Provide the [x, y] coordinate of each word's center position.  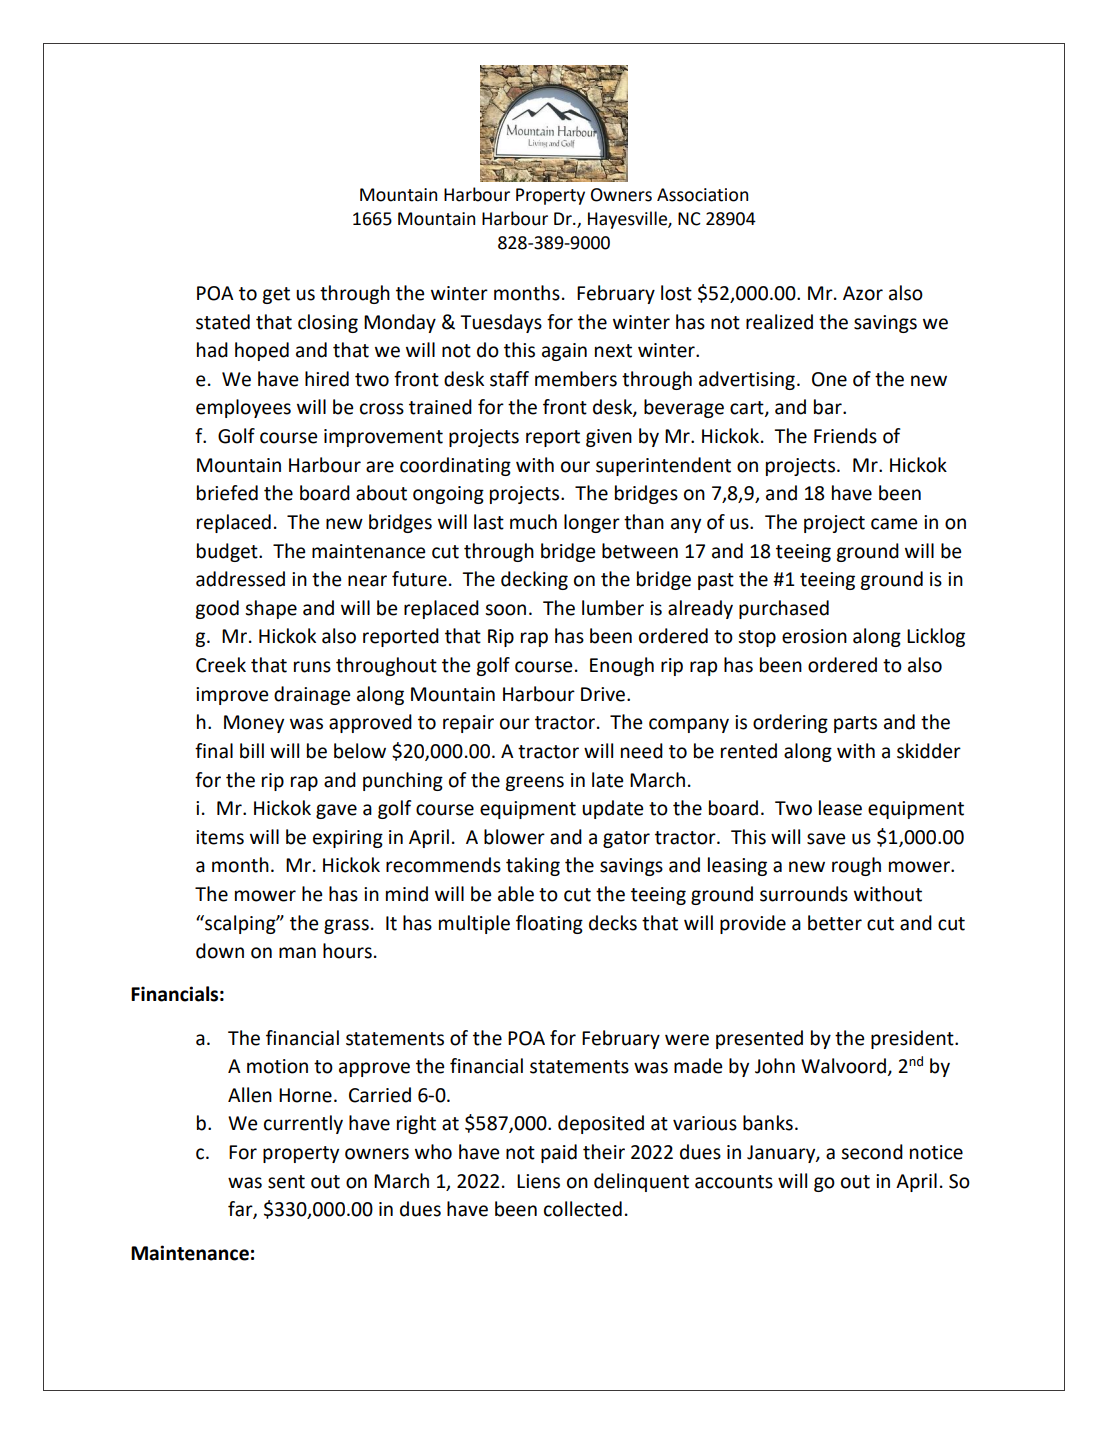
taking [533, 866]
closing [328, 323]
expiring [348, 839]
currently [303, 1124]
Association [702, 195]
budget [228, 552]
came [894, 524]
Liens [538, 1181]
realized [779, 322]
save [826, 839]
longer [592, 523]
